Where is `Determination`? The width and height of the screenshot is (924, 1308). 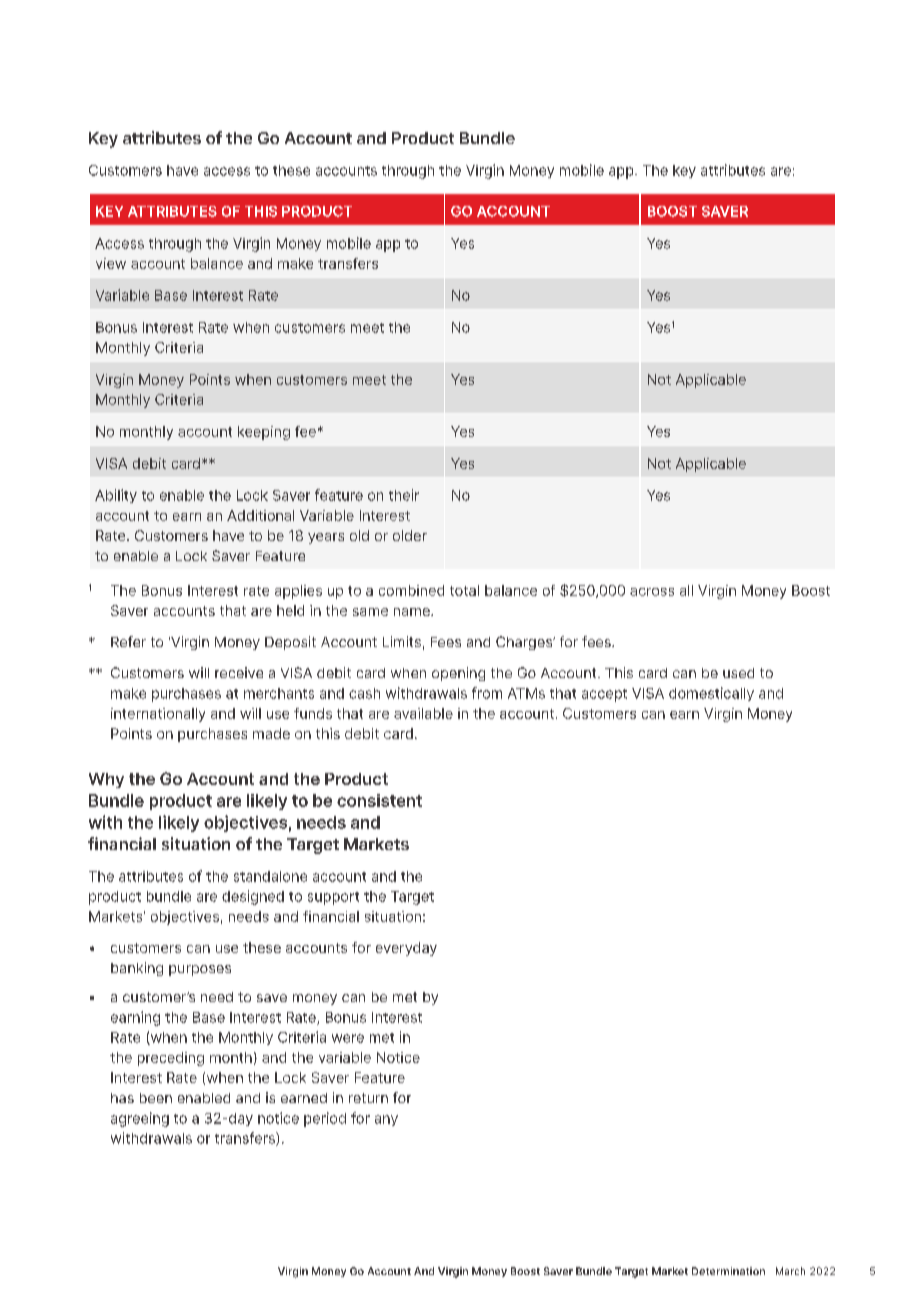
Determination is located at coordinates (728, 1271).
